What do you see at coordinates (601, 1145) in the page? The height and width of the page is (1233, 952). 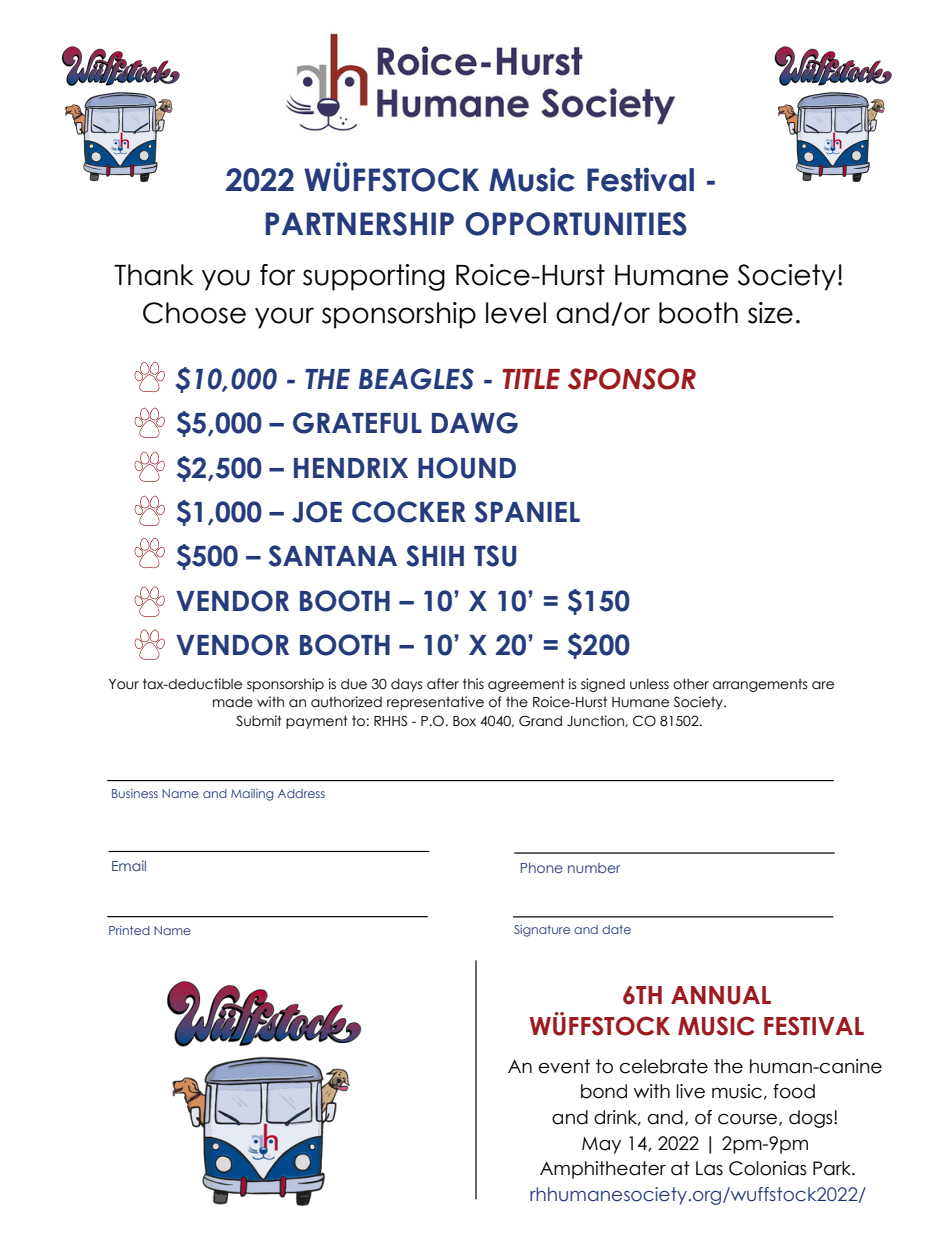 I see `May` at bounding box center [601, 1145].
